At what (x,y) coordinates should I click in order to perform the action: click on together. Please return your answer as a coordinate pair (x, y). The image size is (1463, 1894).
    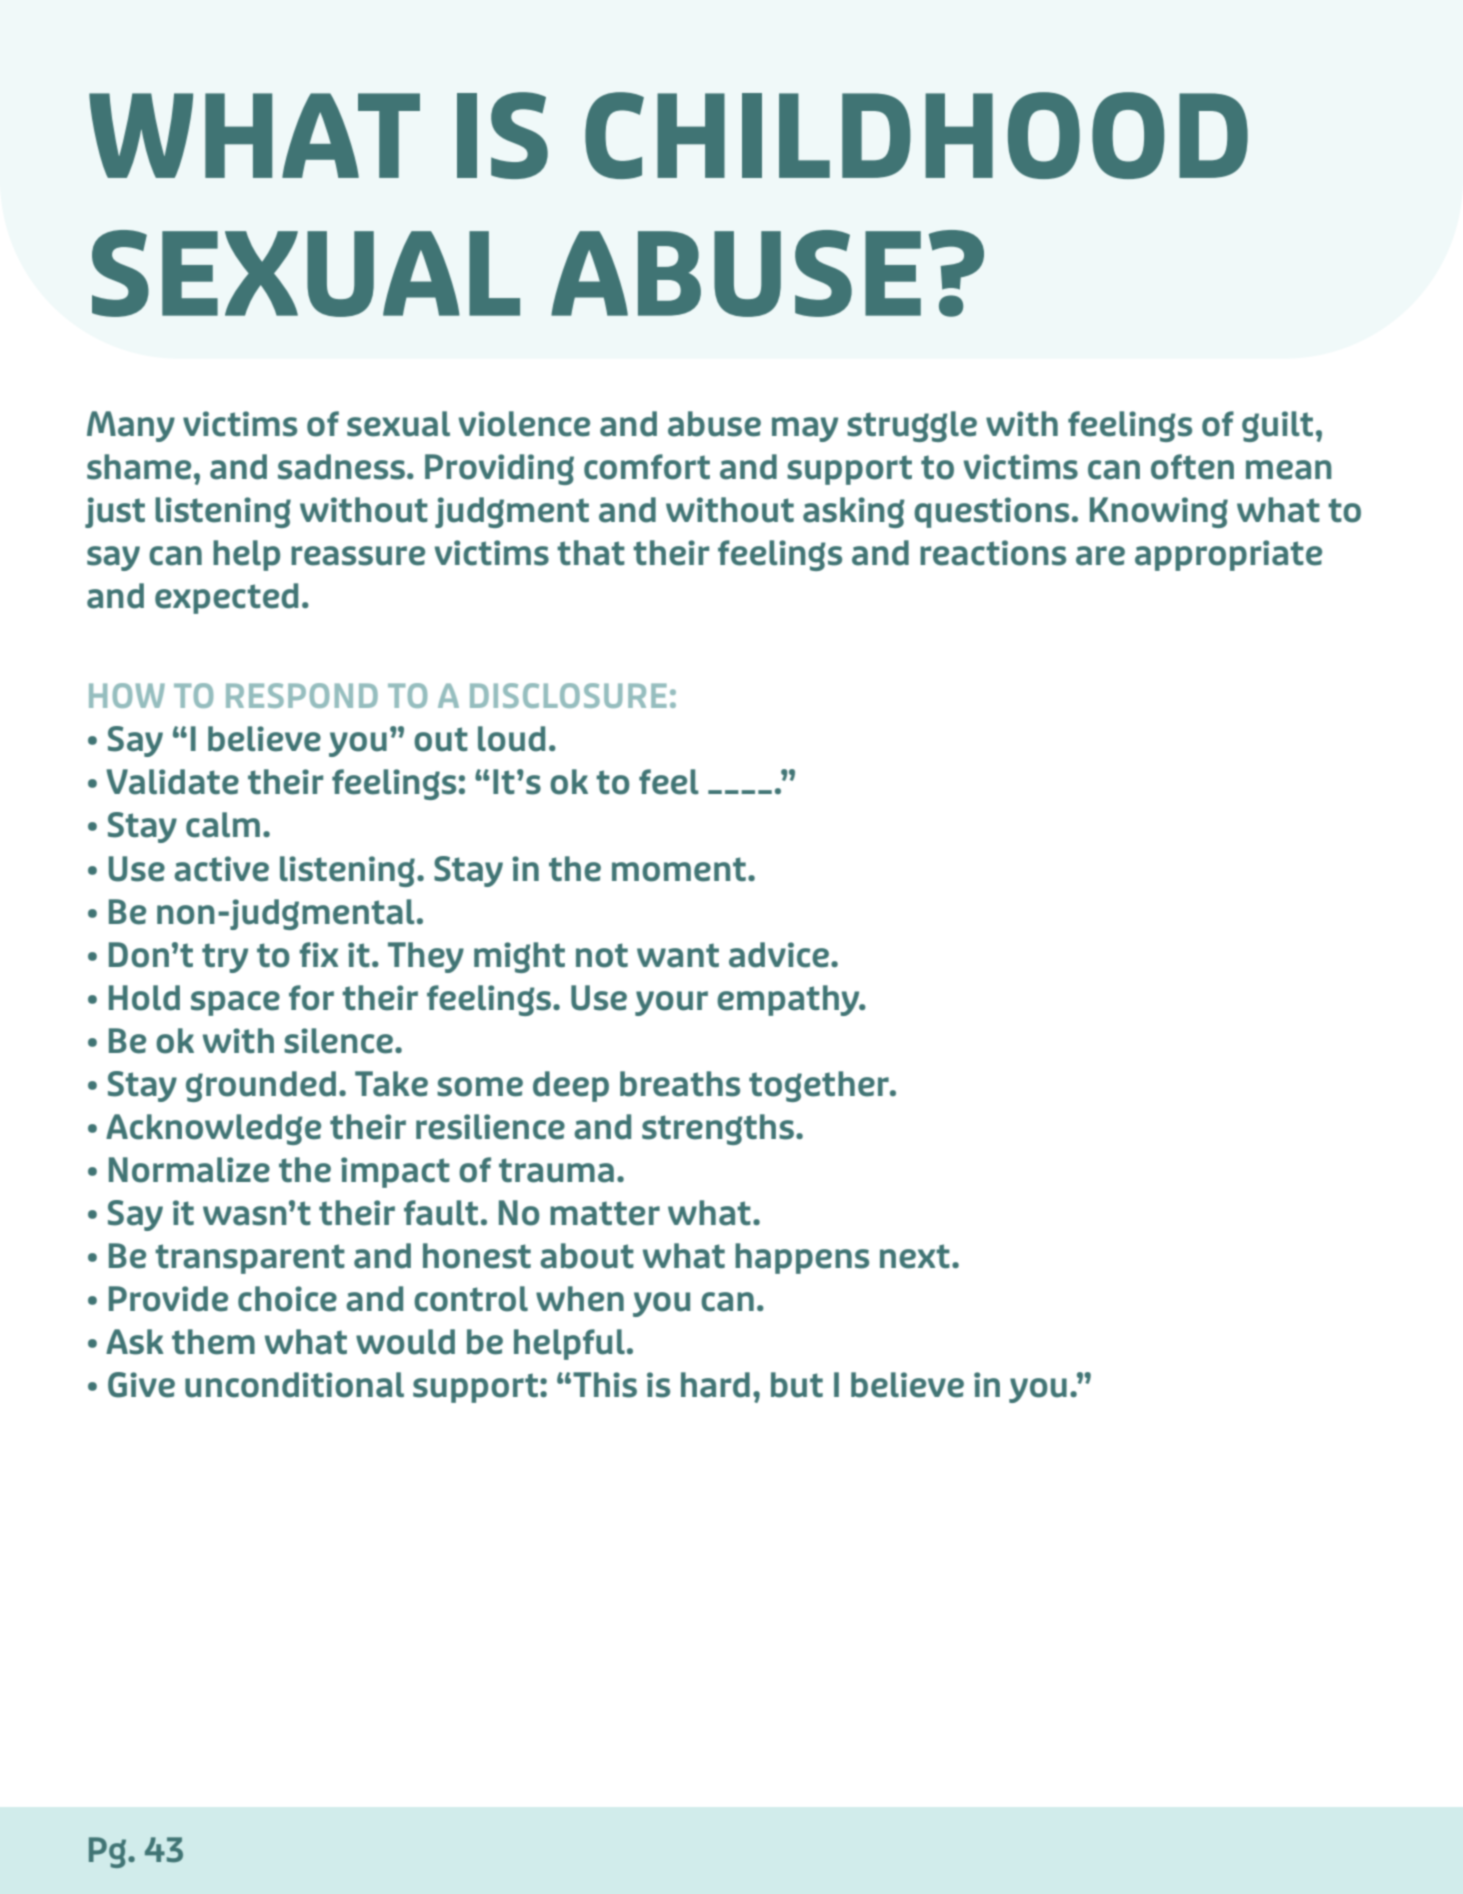
    Looking at the image, I should click on (820, 1086).
